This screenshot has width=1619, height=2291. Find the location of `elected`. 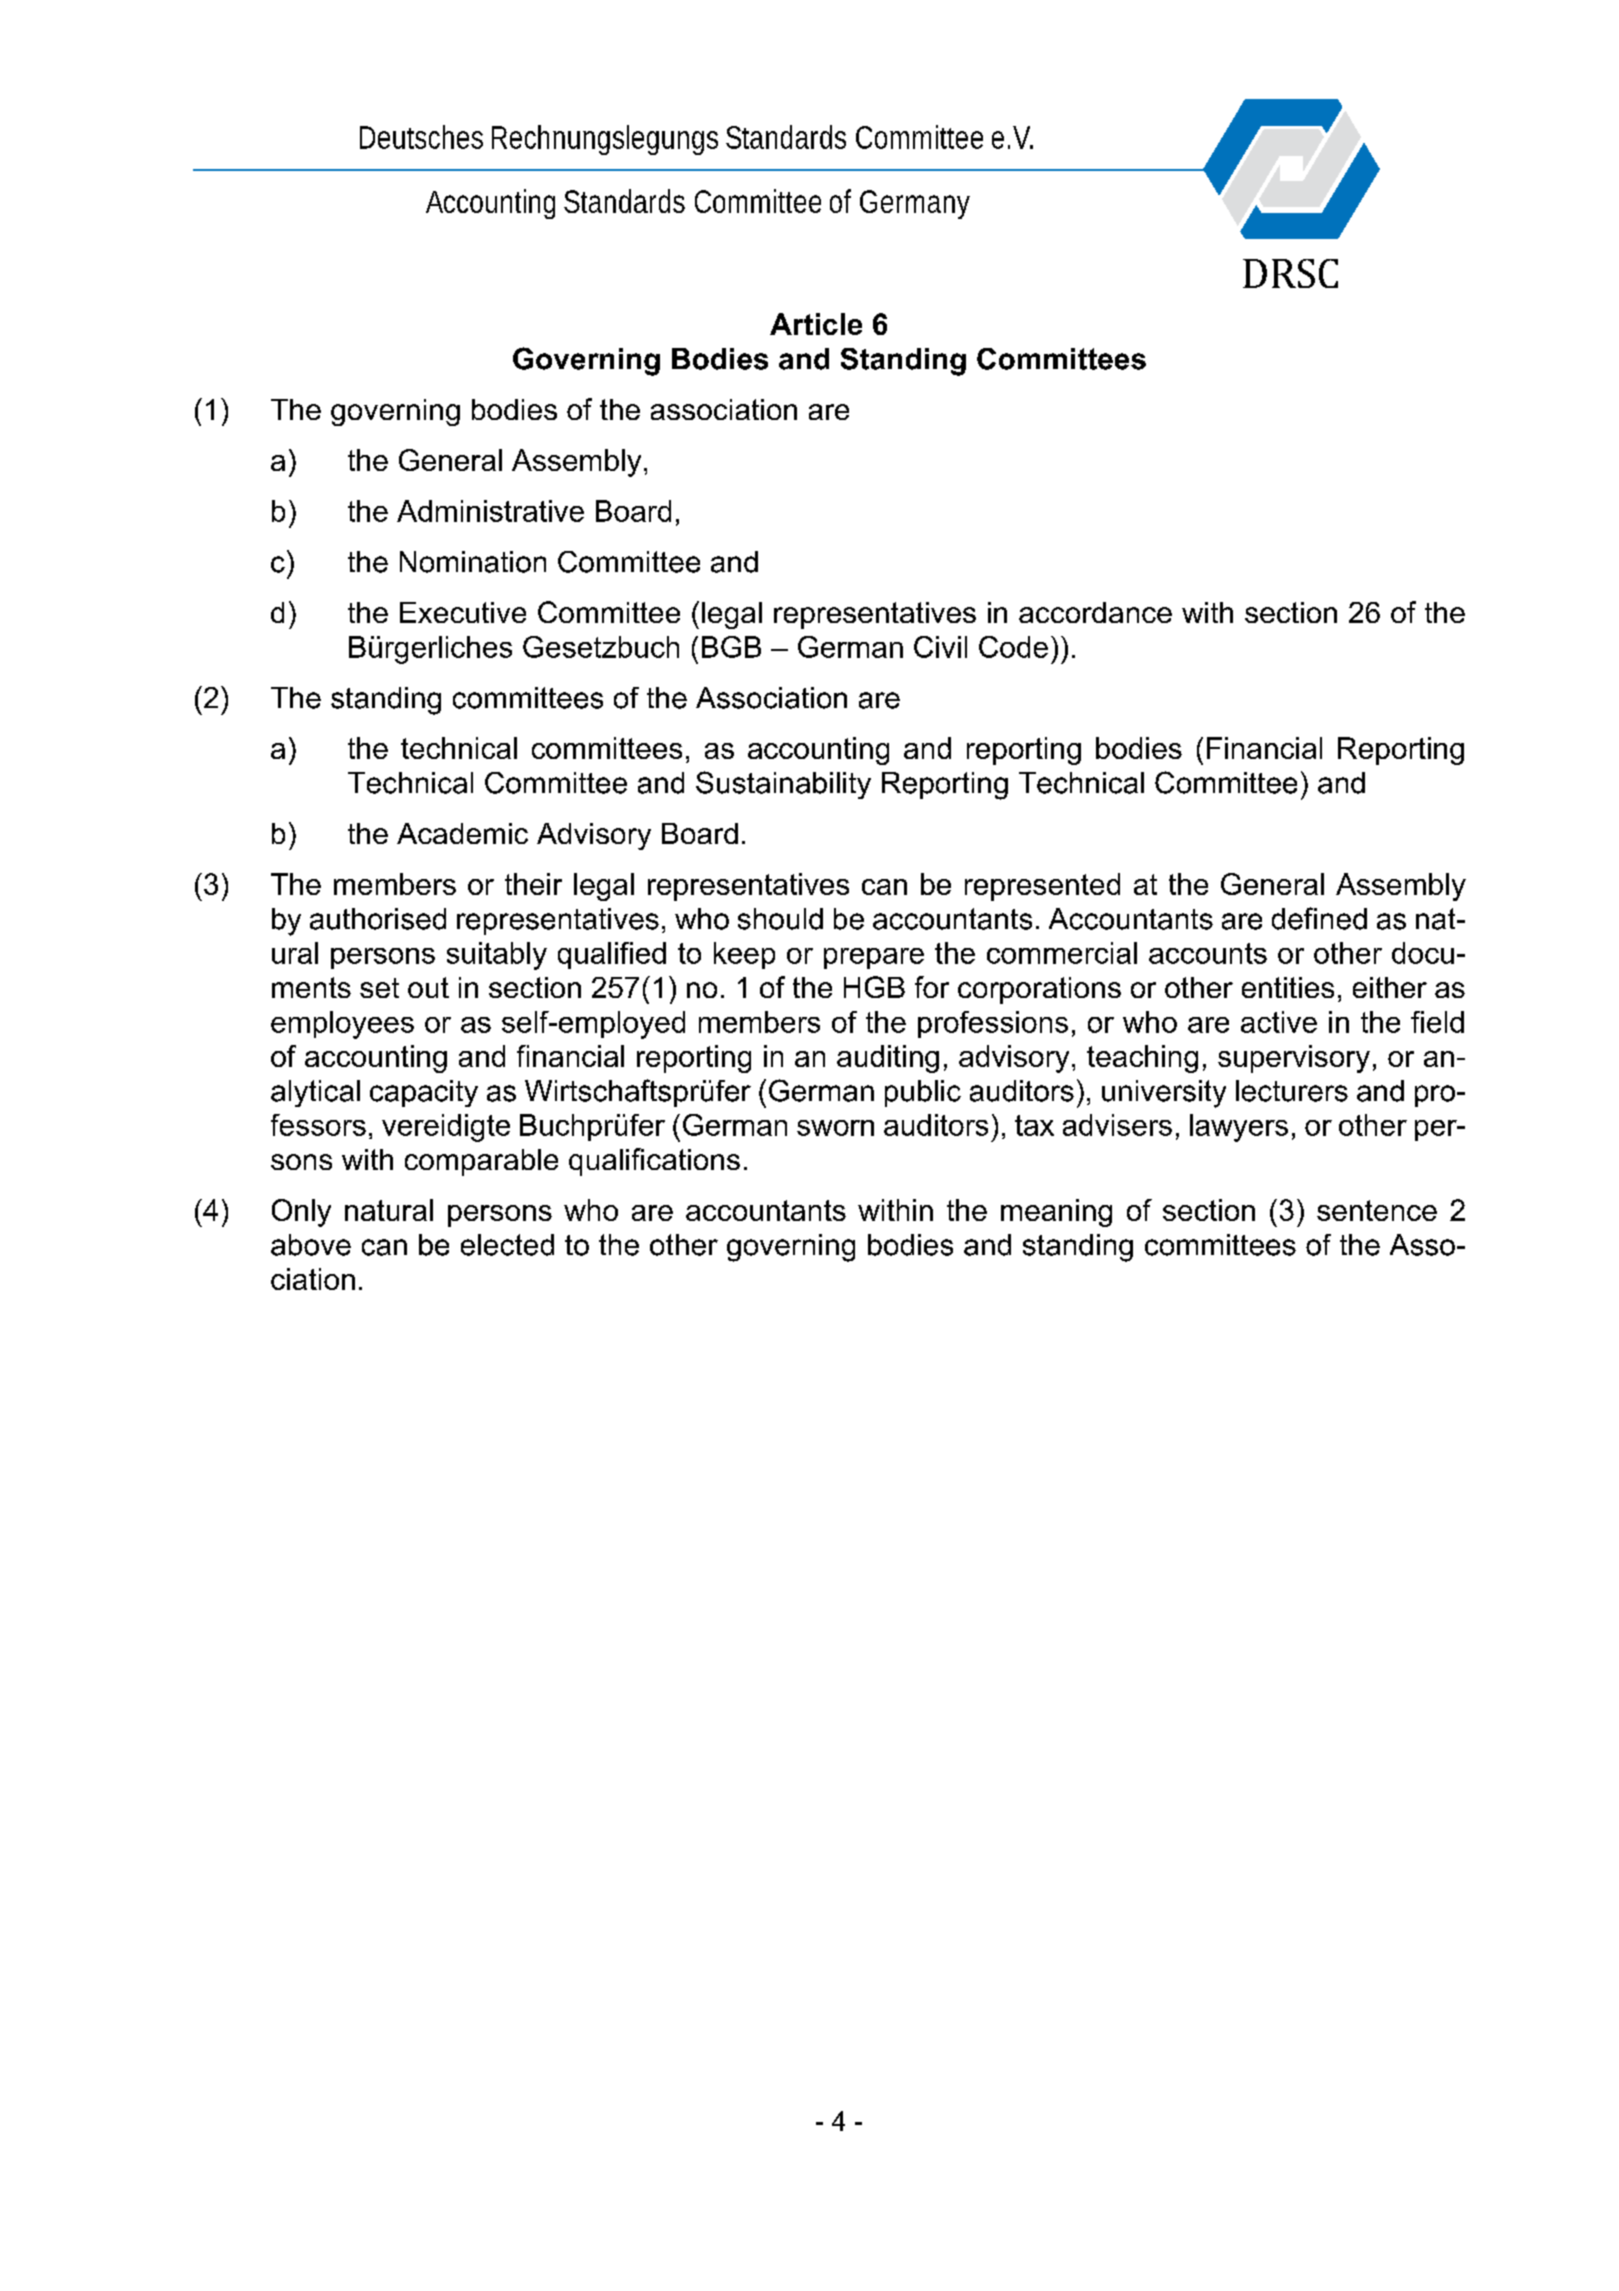

elected is located at coordinates (507, 1245).
